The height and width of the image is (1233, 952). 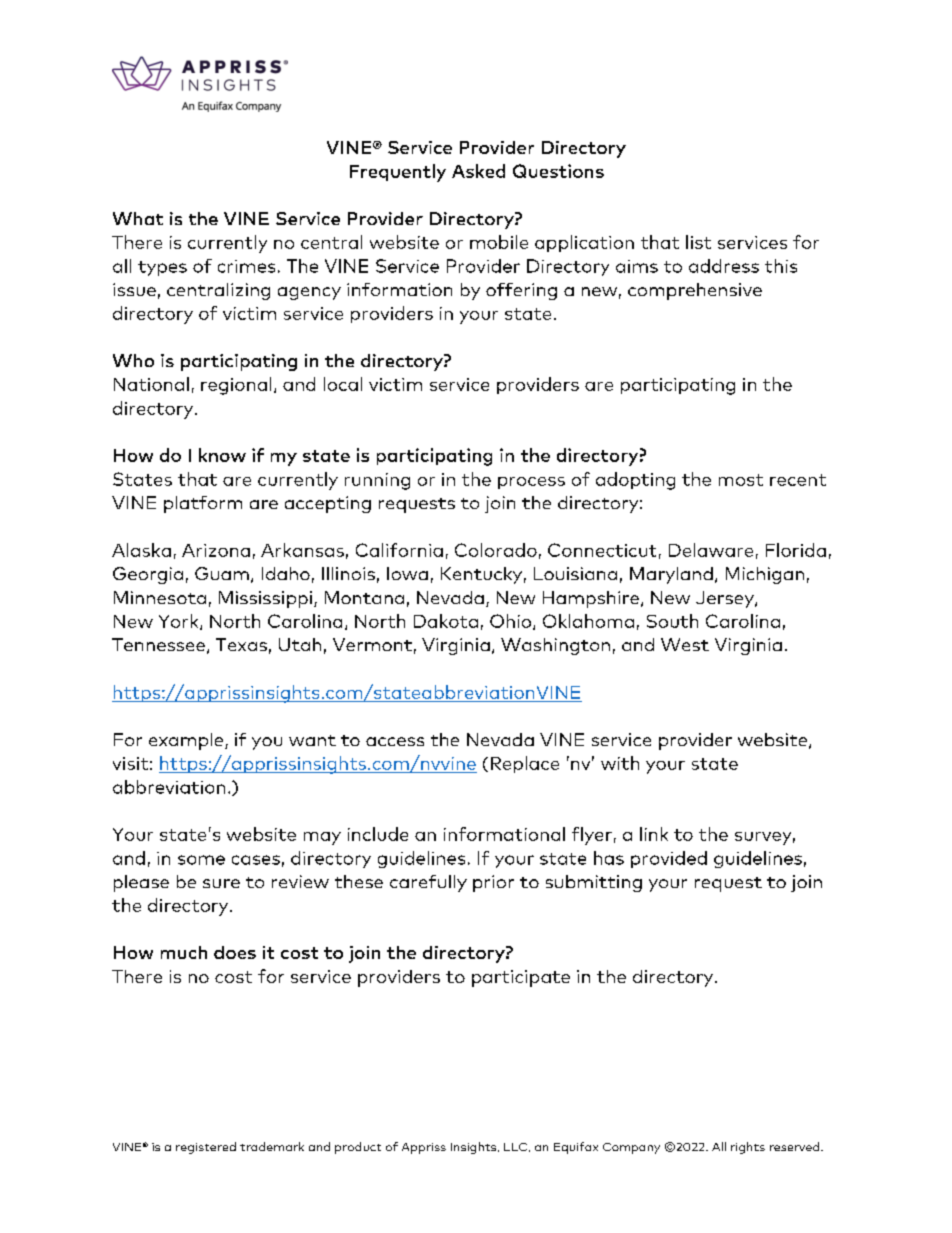 I want to click on Dakota, so click(x=446, y=621).
